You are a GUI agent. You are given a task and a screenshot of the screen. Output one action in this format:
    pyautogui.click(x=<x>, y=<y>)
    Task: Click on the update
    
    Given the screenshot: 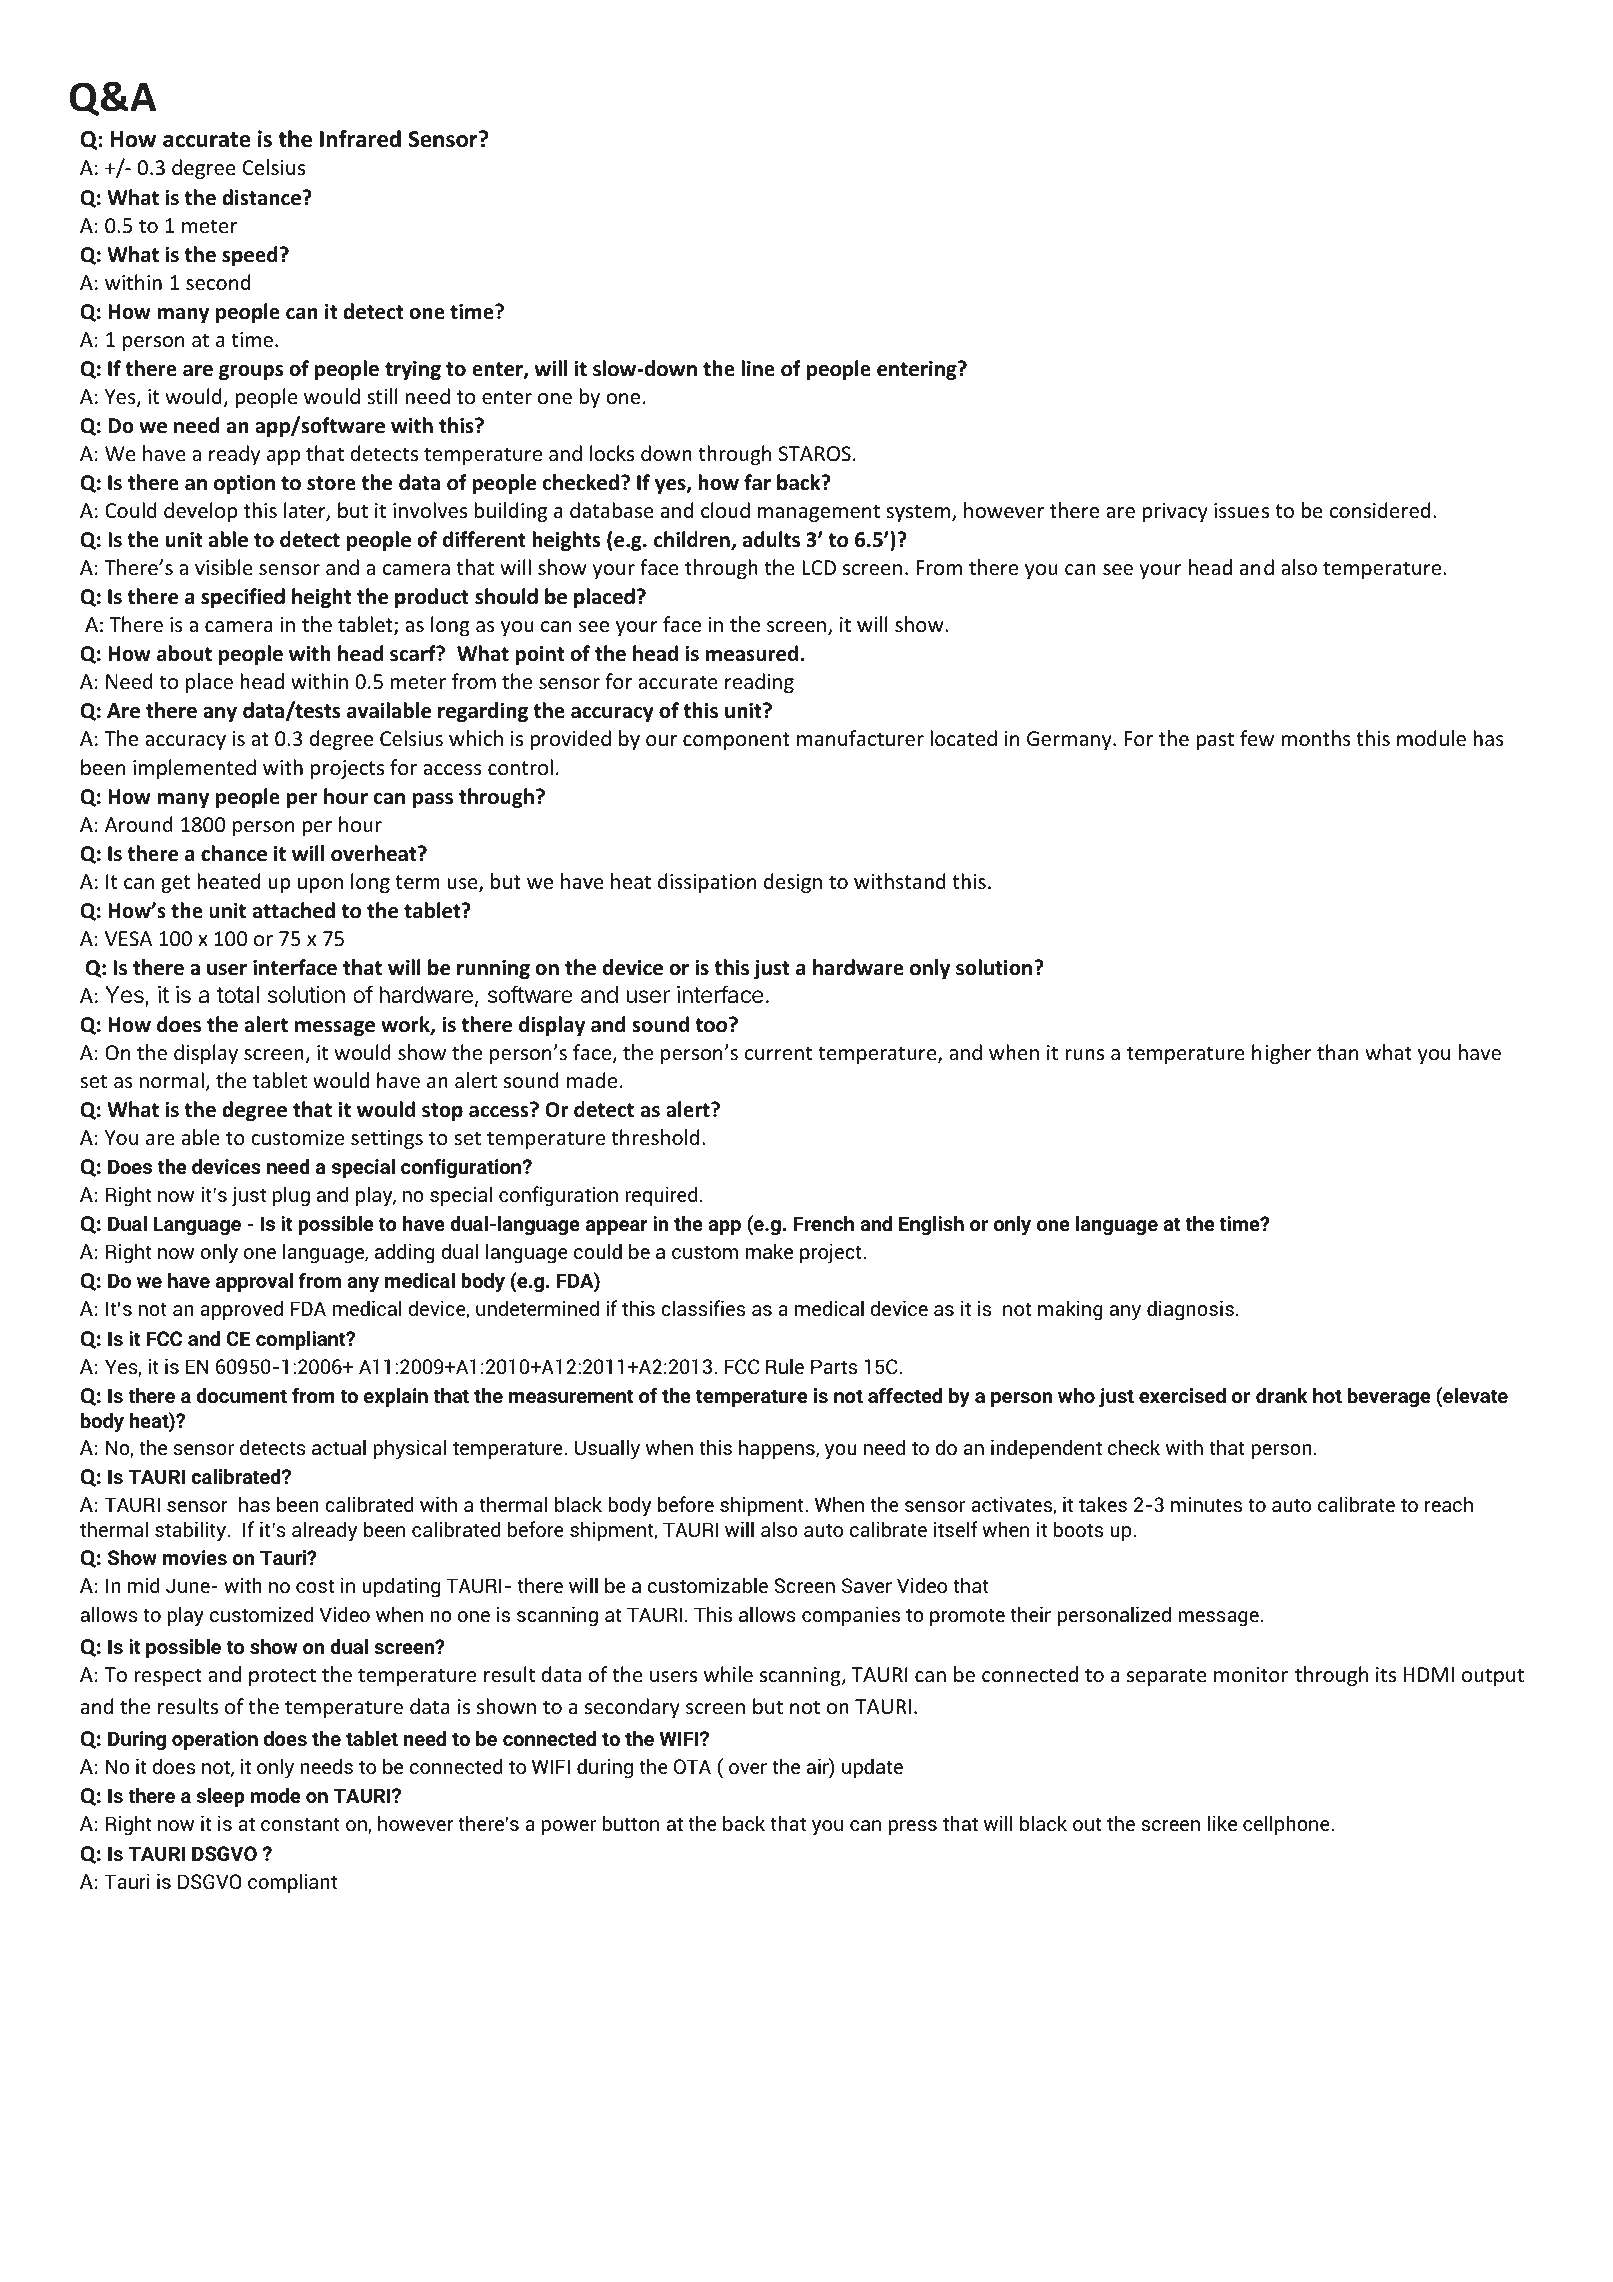 What is the action you would take?
    pyautogui.click(x=872, y=1770)
